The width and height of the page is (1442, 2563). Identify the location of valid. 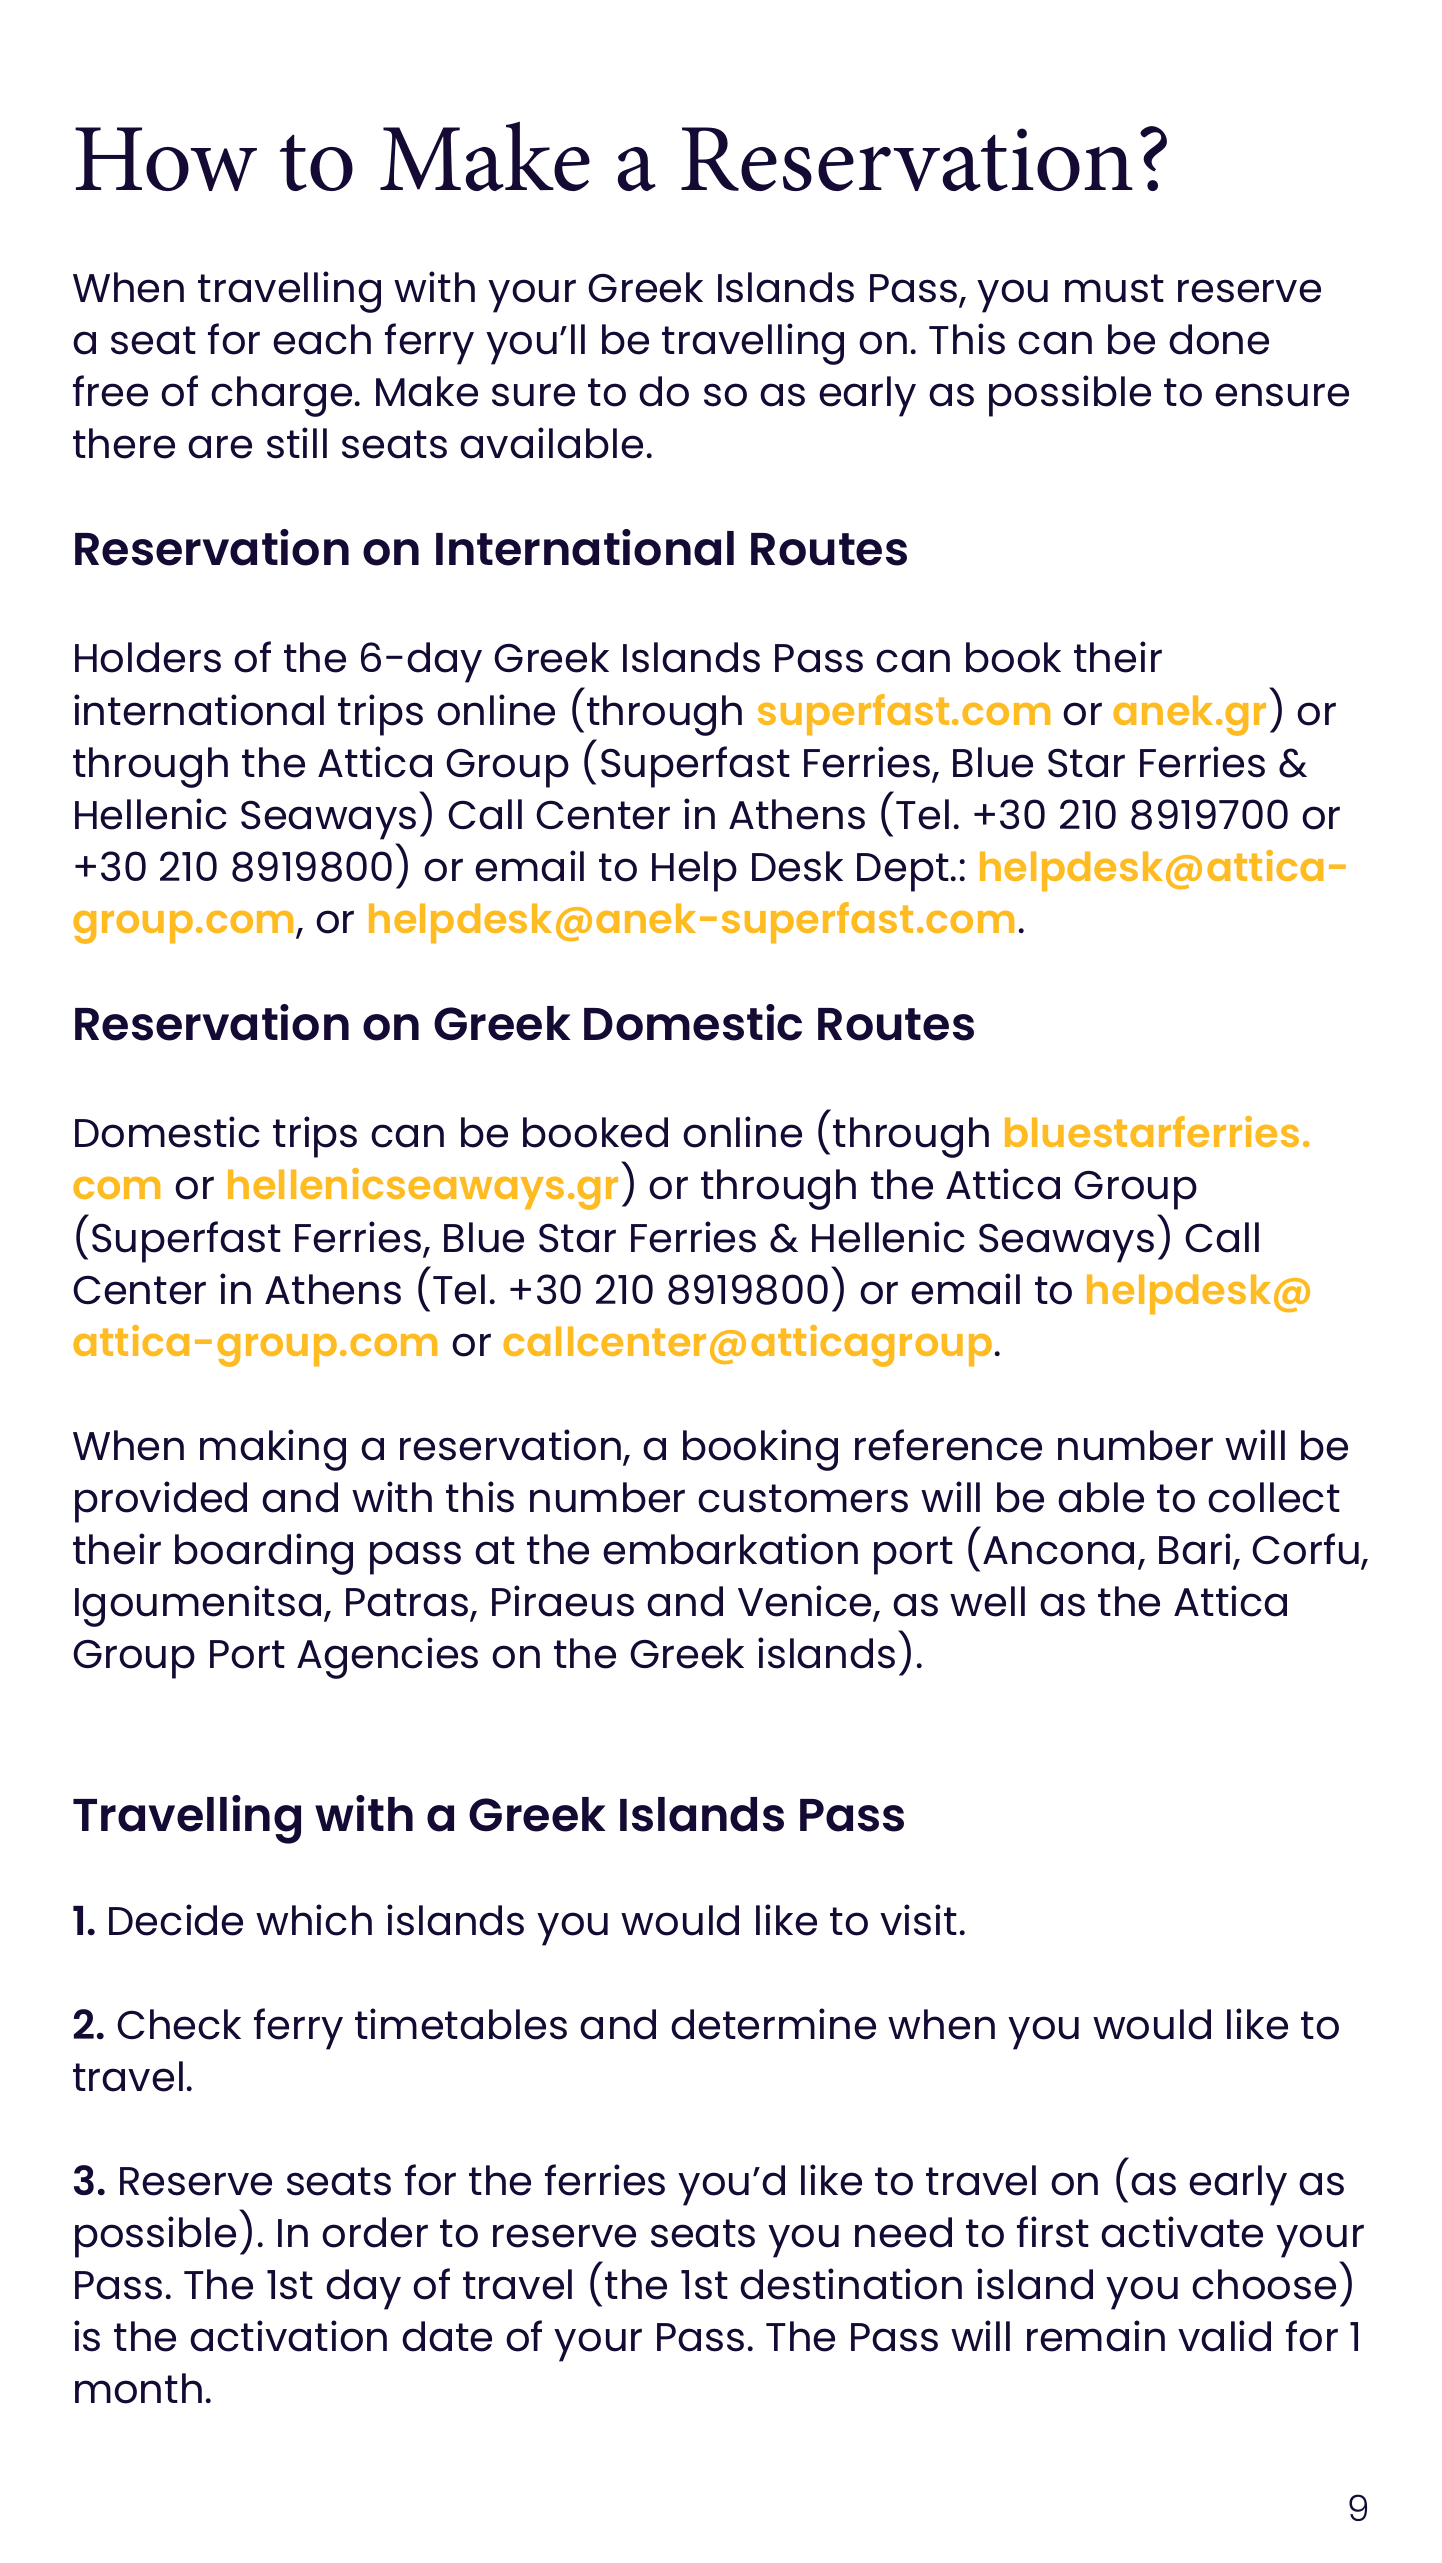
(1224, 2336).
